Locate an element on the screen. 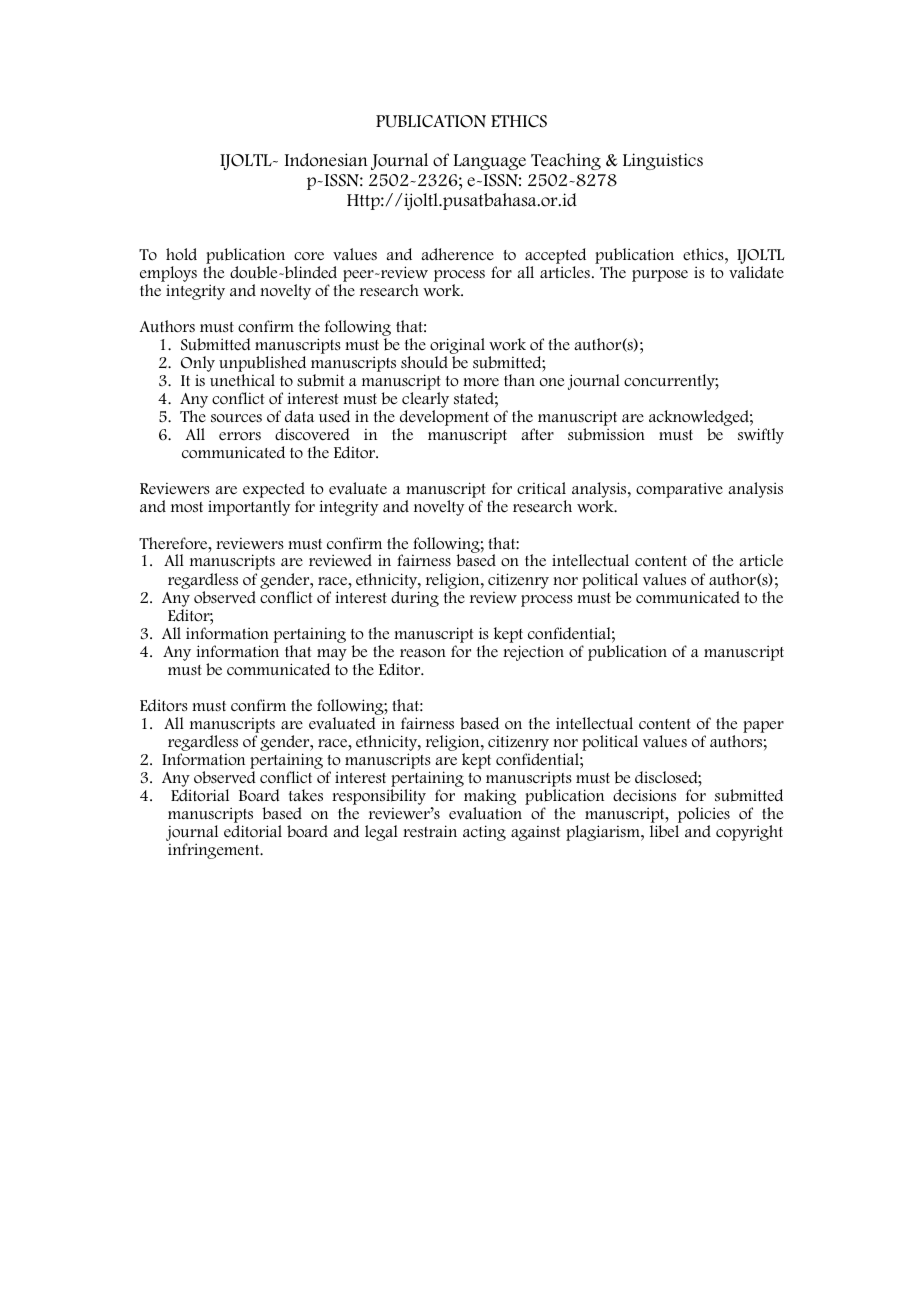 The height and width of the screenshot is (1308, 924). infringement is located at coordinates (215, 851).
